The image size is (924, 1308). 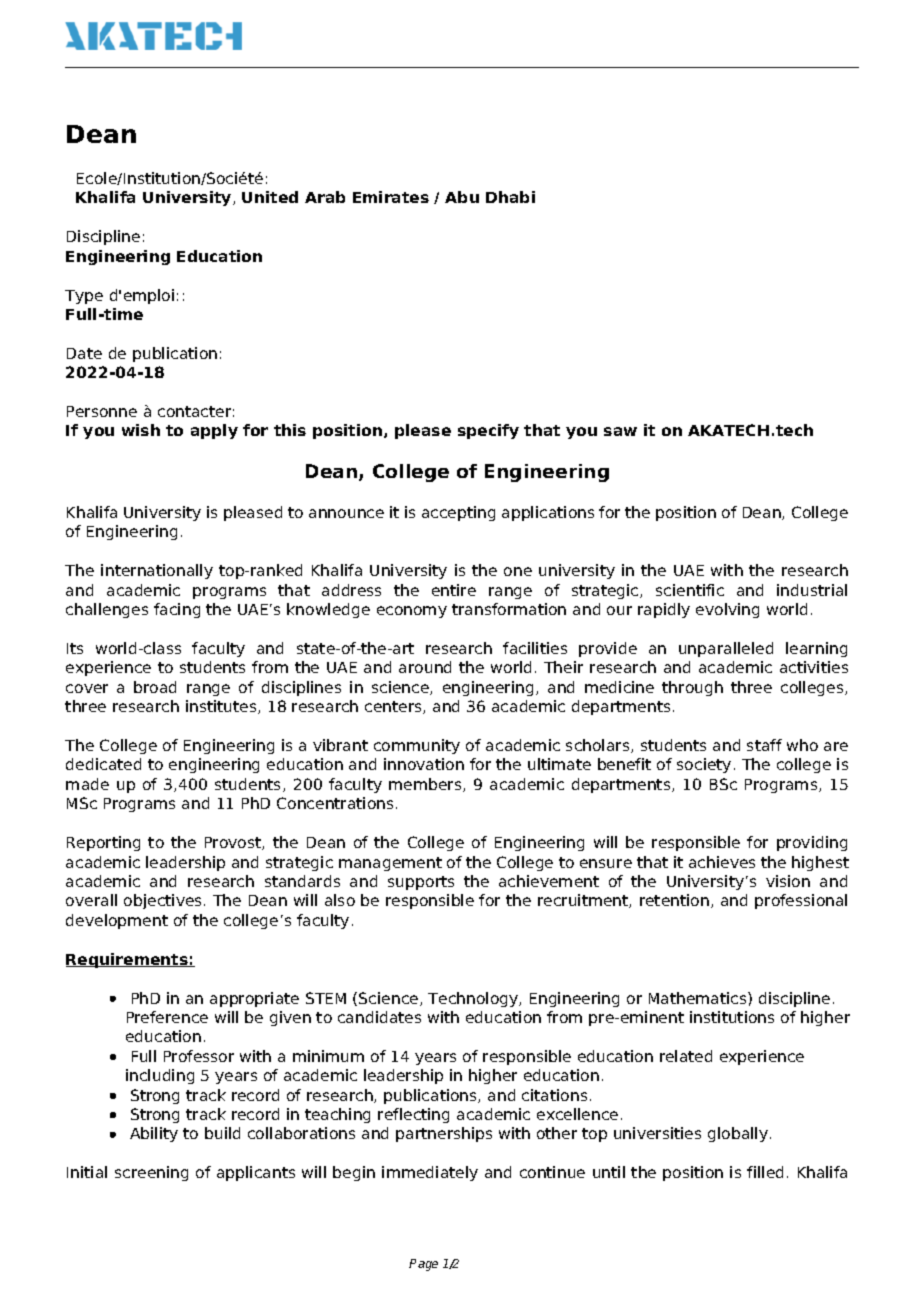 What do you see at coordinates (801, 901) in the screenshot?
I see `professional` at bounding box center [801, 901].
